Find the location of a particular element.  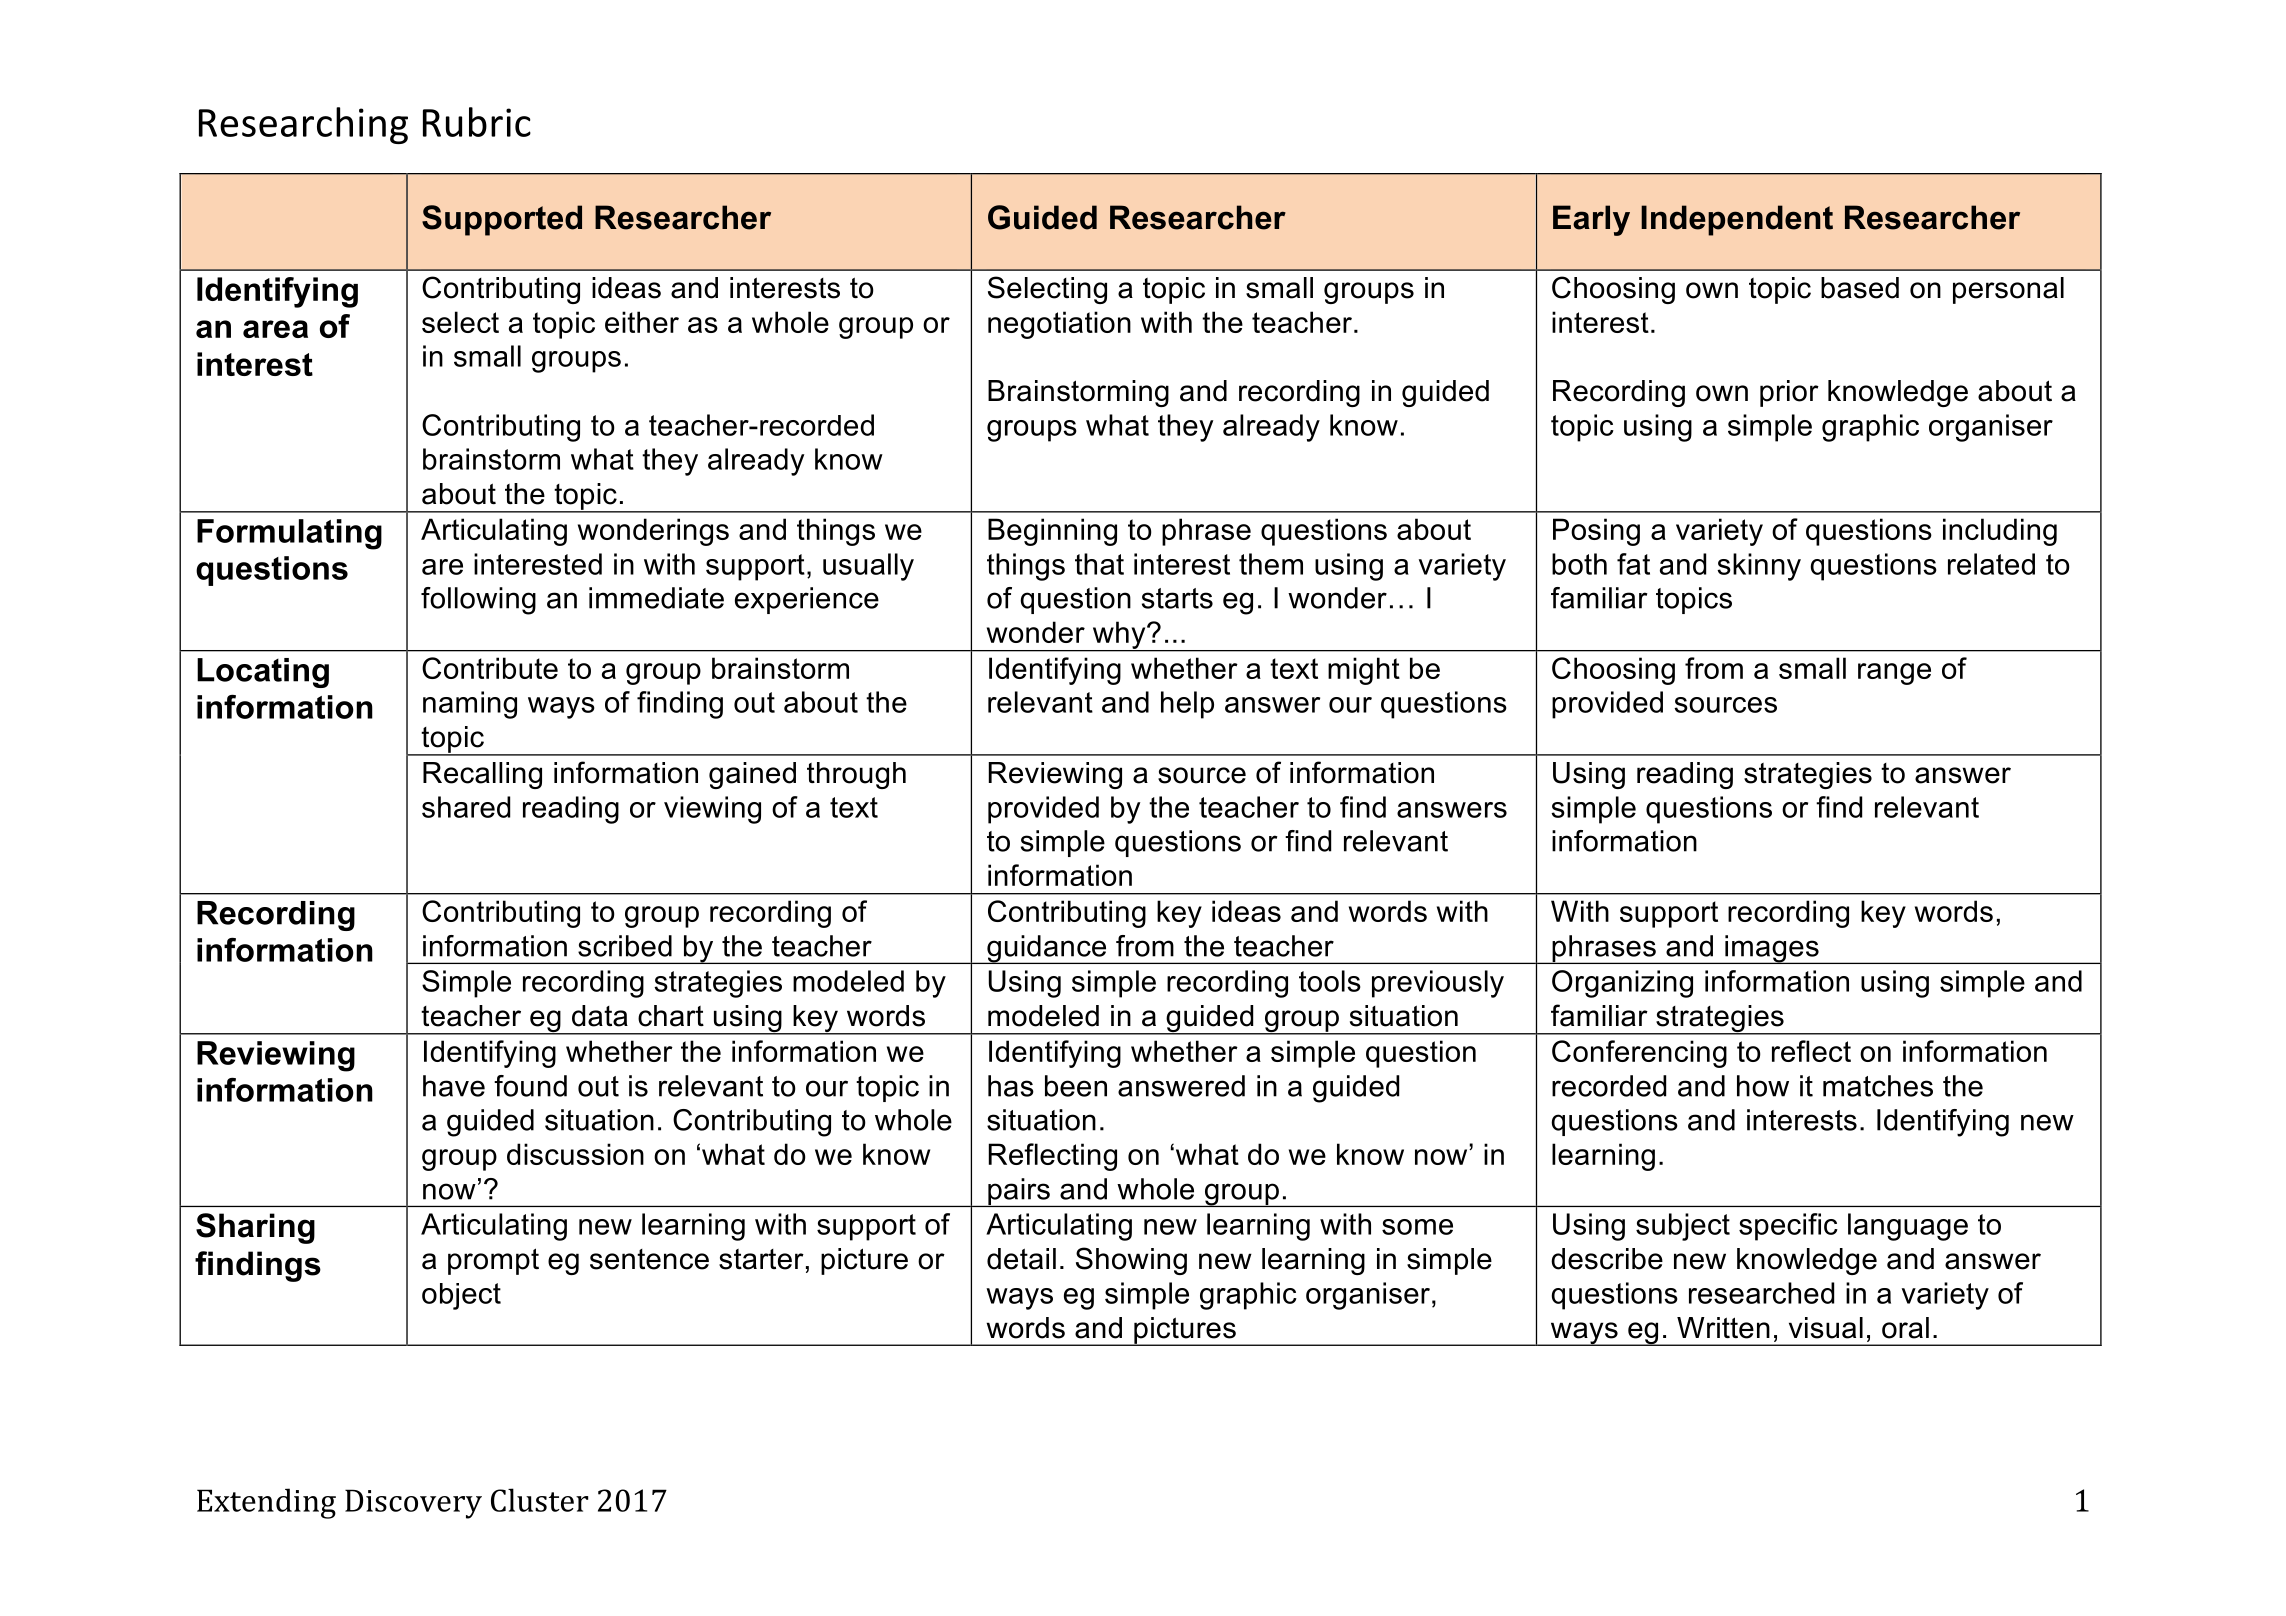

Rubric is located at coordinates (477, 122).
